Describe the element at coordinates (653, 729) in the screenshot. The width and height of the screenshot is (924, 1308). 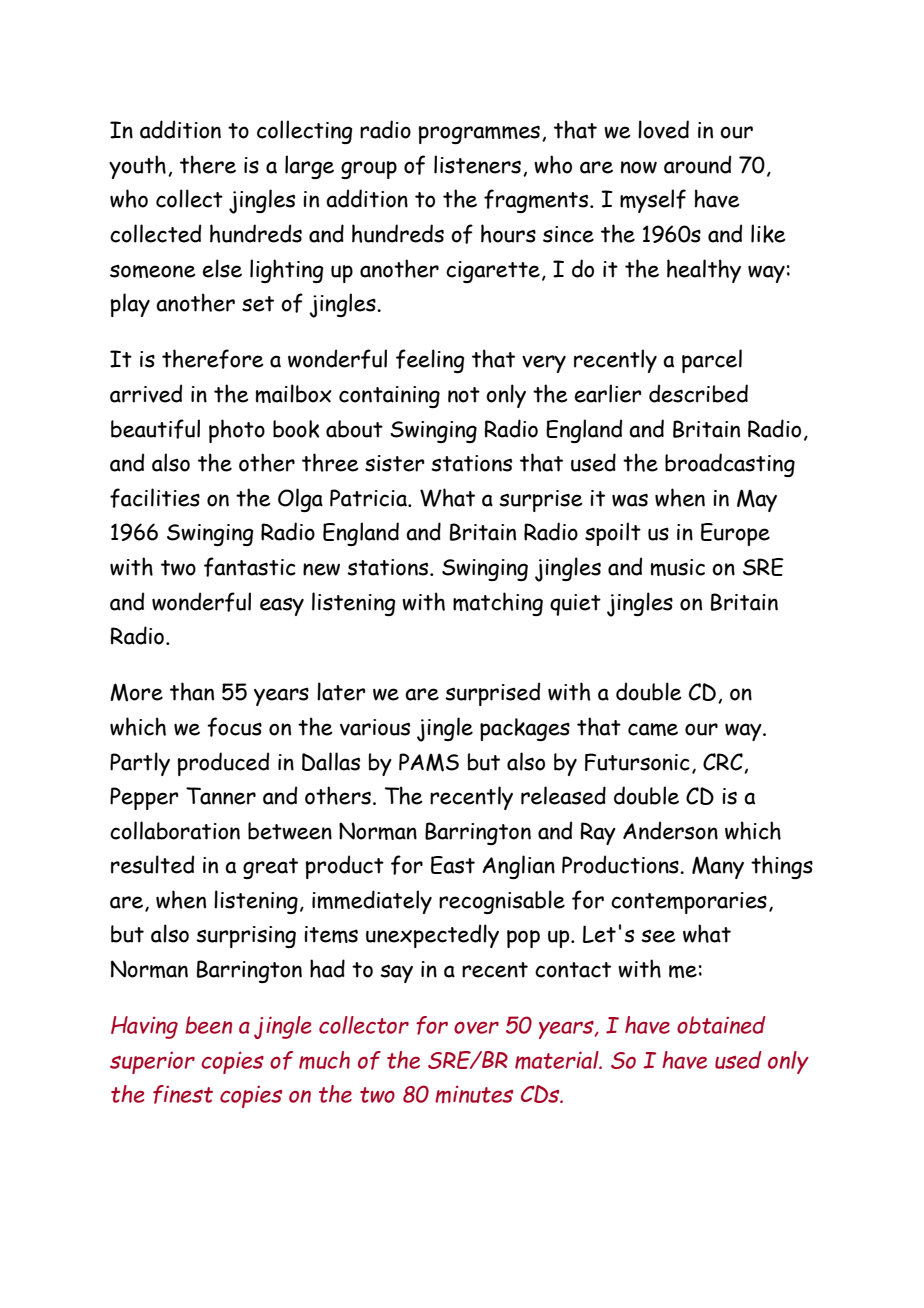
I see `came` at that location.
